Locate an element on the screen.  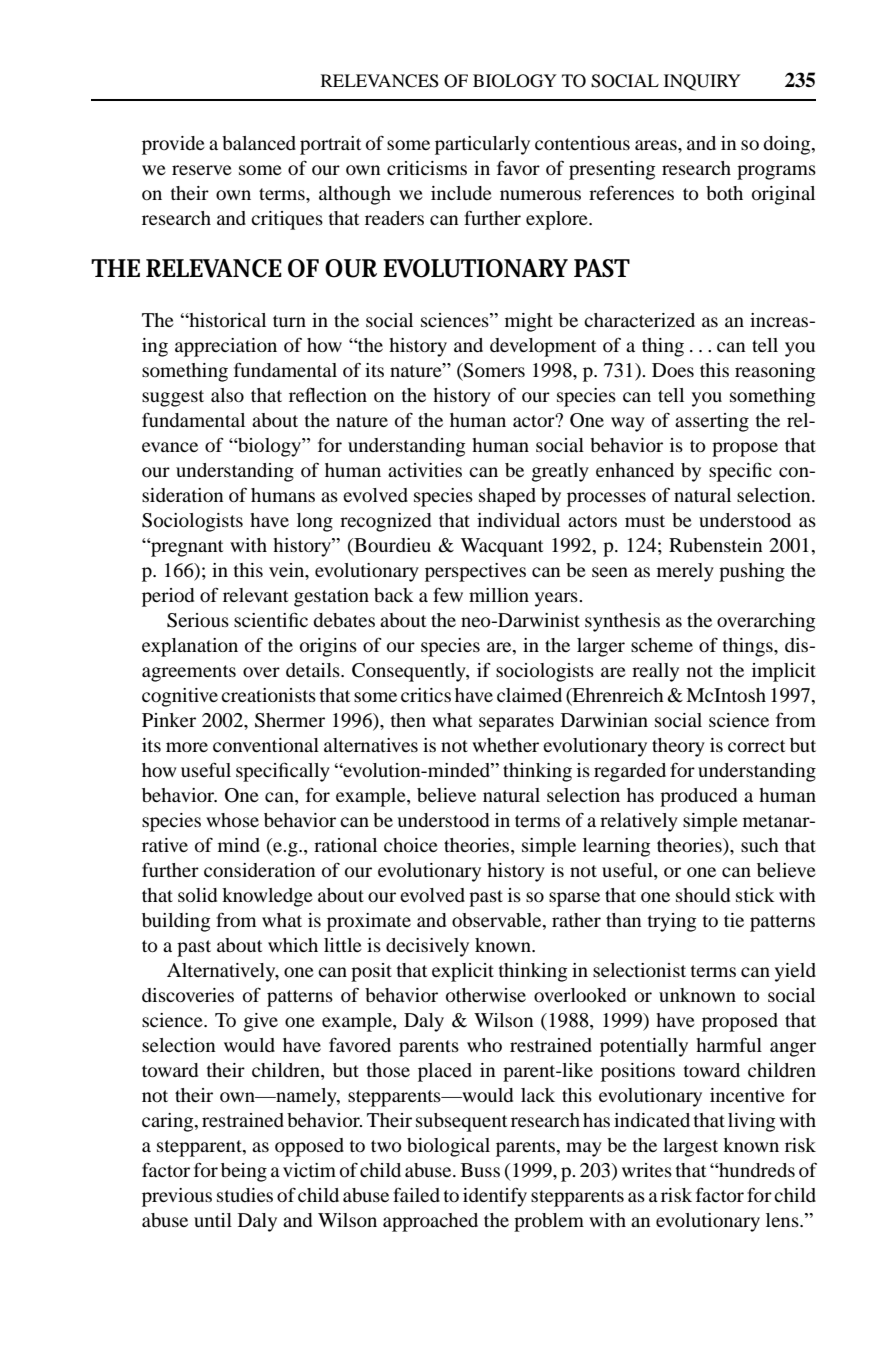
should is located at coordinates (703, 895).
